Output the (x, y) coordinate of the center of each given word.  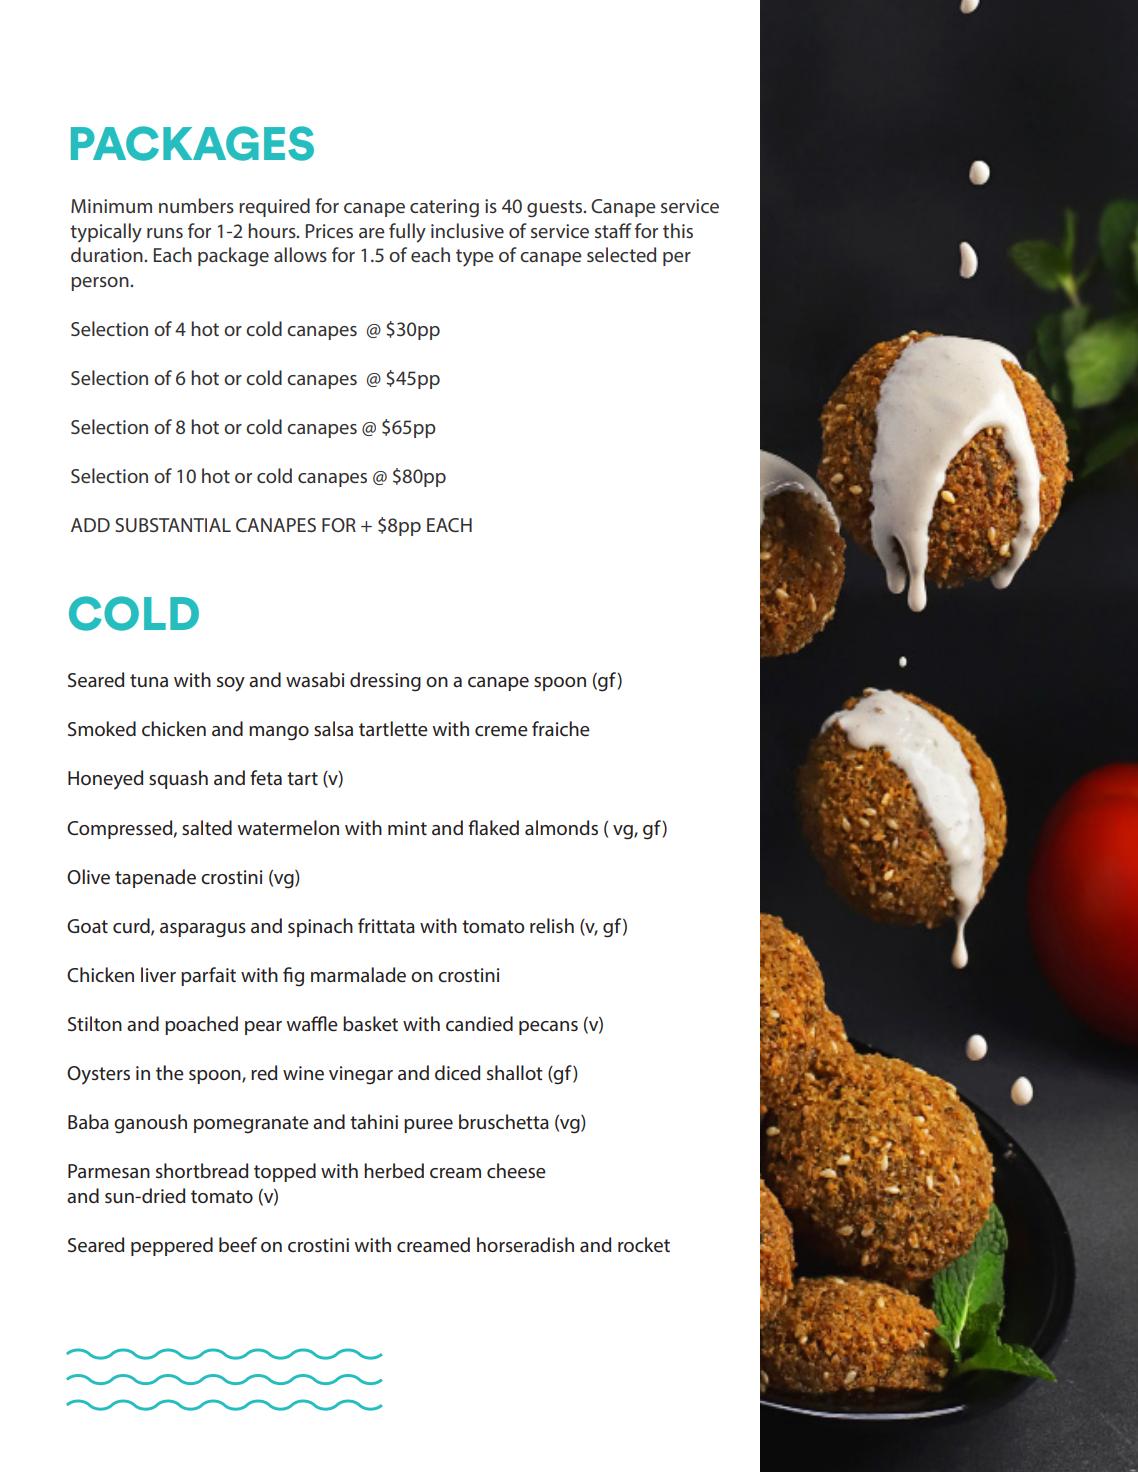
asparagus (203, 930)
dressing (385, 682)
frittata (386, 925)
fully (407, 233)
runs (165, 233)
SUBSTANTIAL (173, 525)
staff (613, 230)
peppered (172, 1246)
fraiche (561, 728)
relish (552, 925)
